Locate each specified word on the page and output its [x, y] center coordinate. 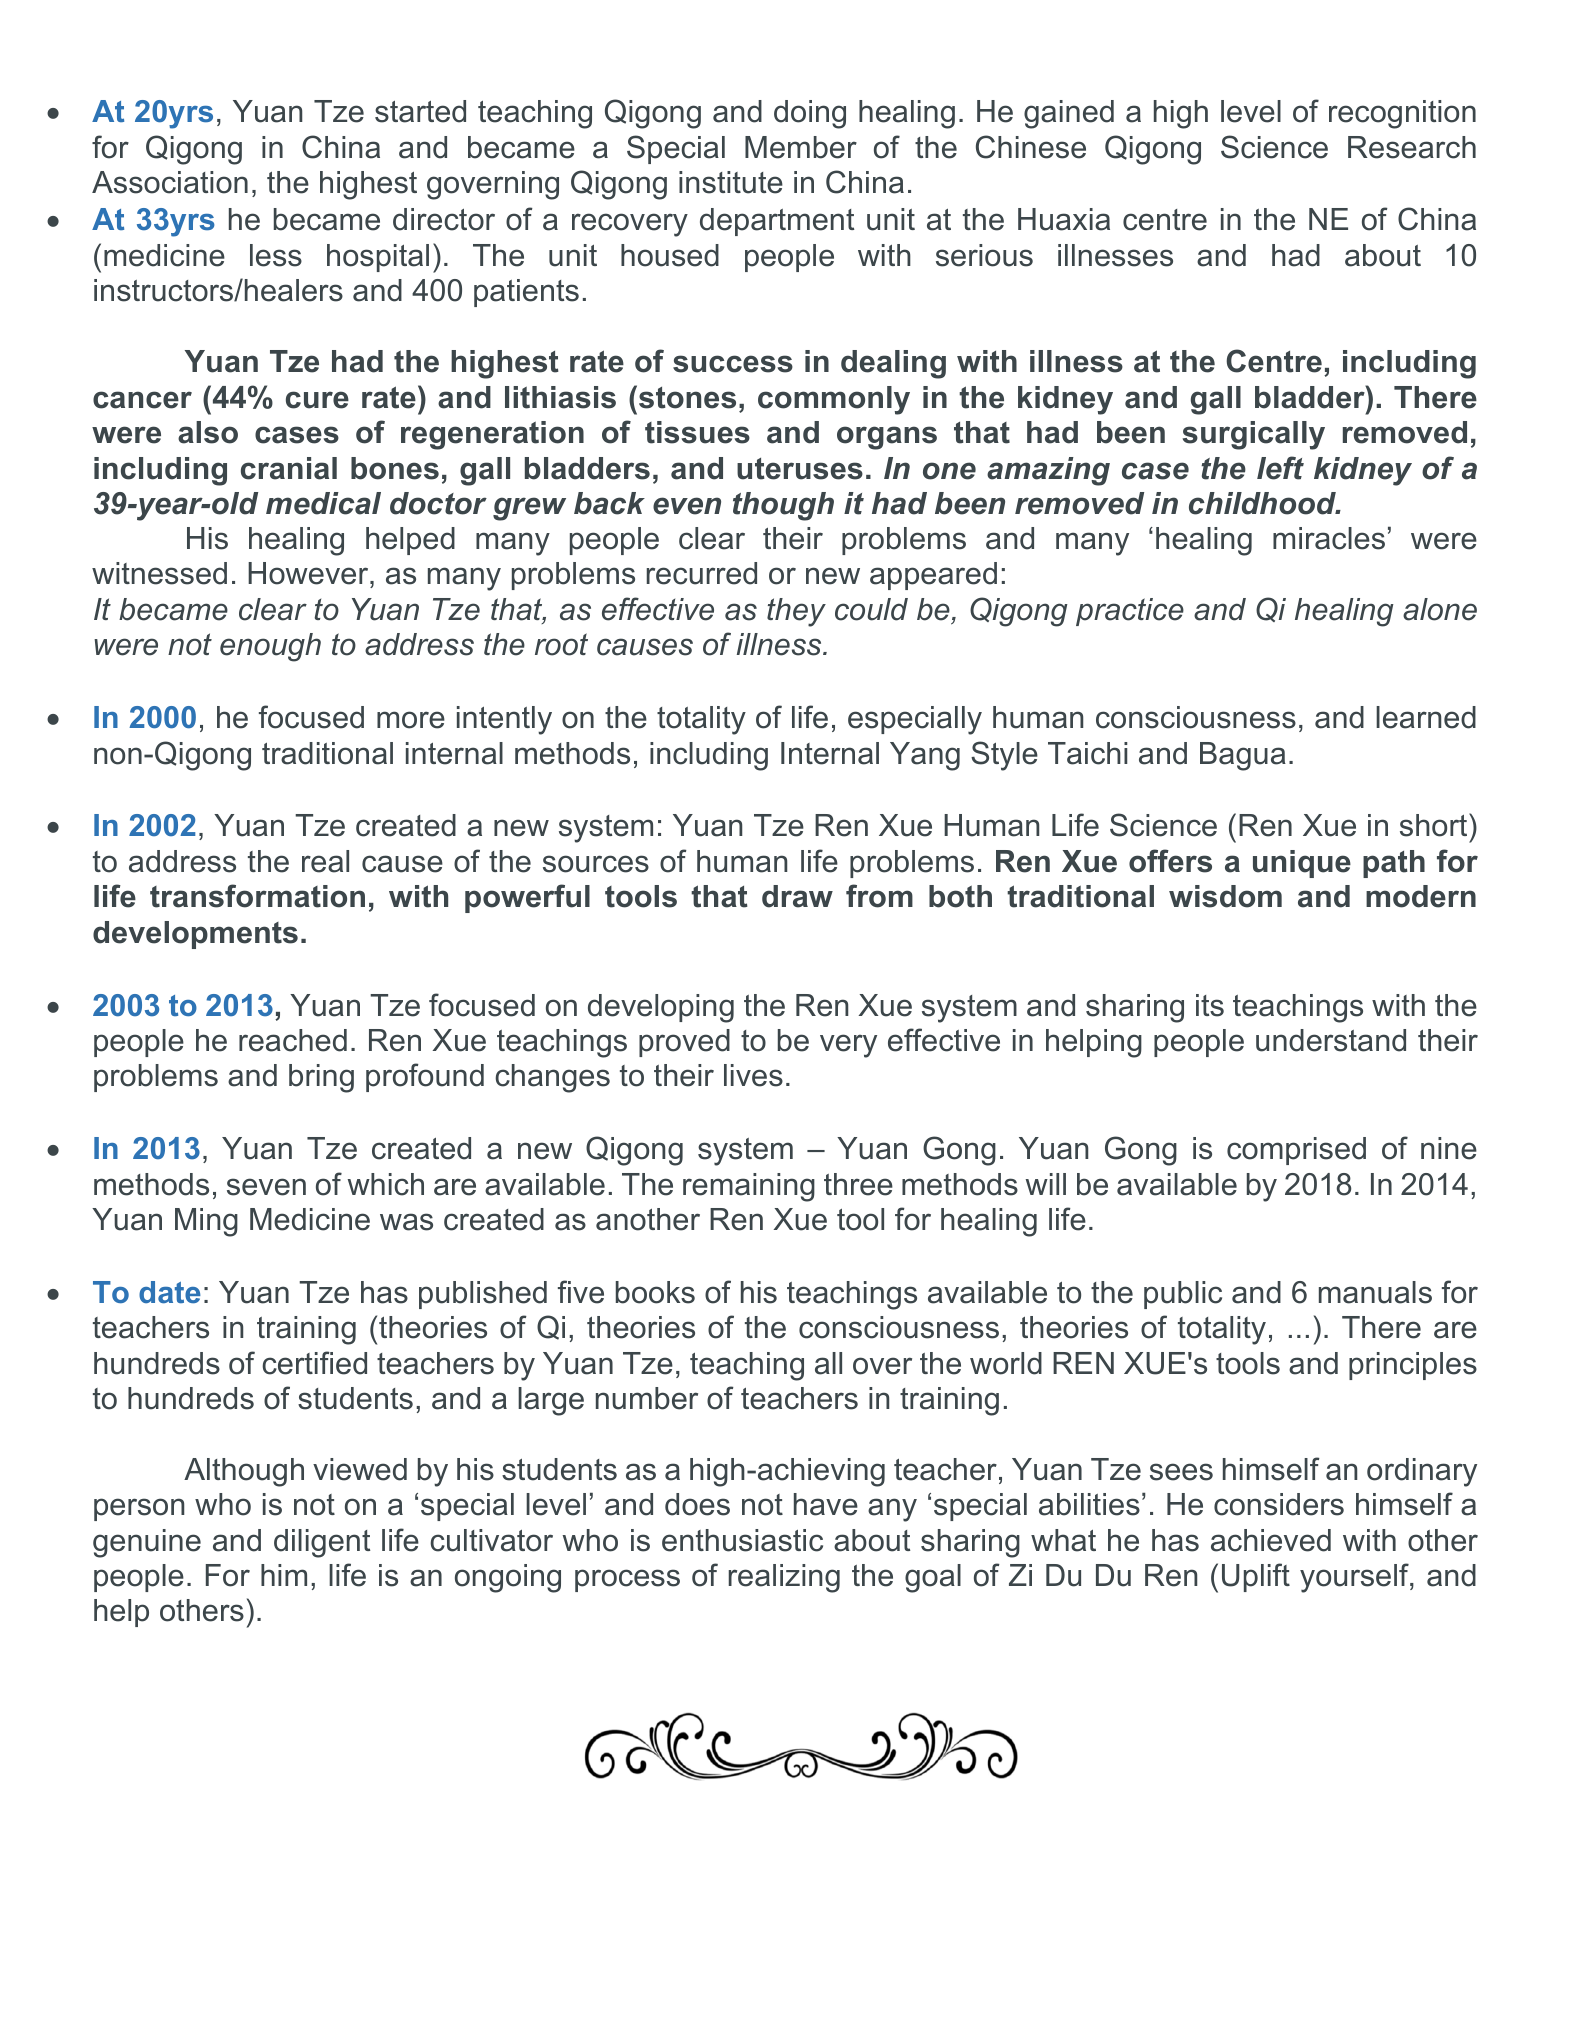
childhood [1263, 503]
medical [323, 503]
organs [887, 438]
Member [801, 147]
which [386, 1184]
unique [1302, 864]
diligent [322, 1543]
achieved [1271, 1540]
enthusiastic [742, 1540]
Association [170, 182]
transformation [257, 896]
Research [1412, 147]
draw [797, 896]
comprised [1296, 1151]
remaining [749, 1187]
